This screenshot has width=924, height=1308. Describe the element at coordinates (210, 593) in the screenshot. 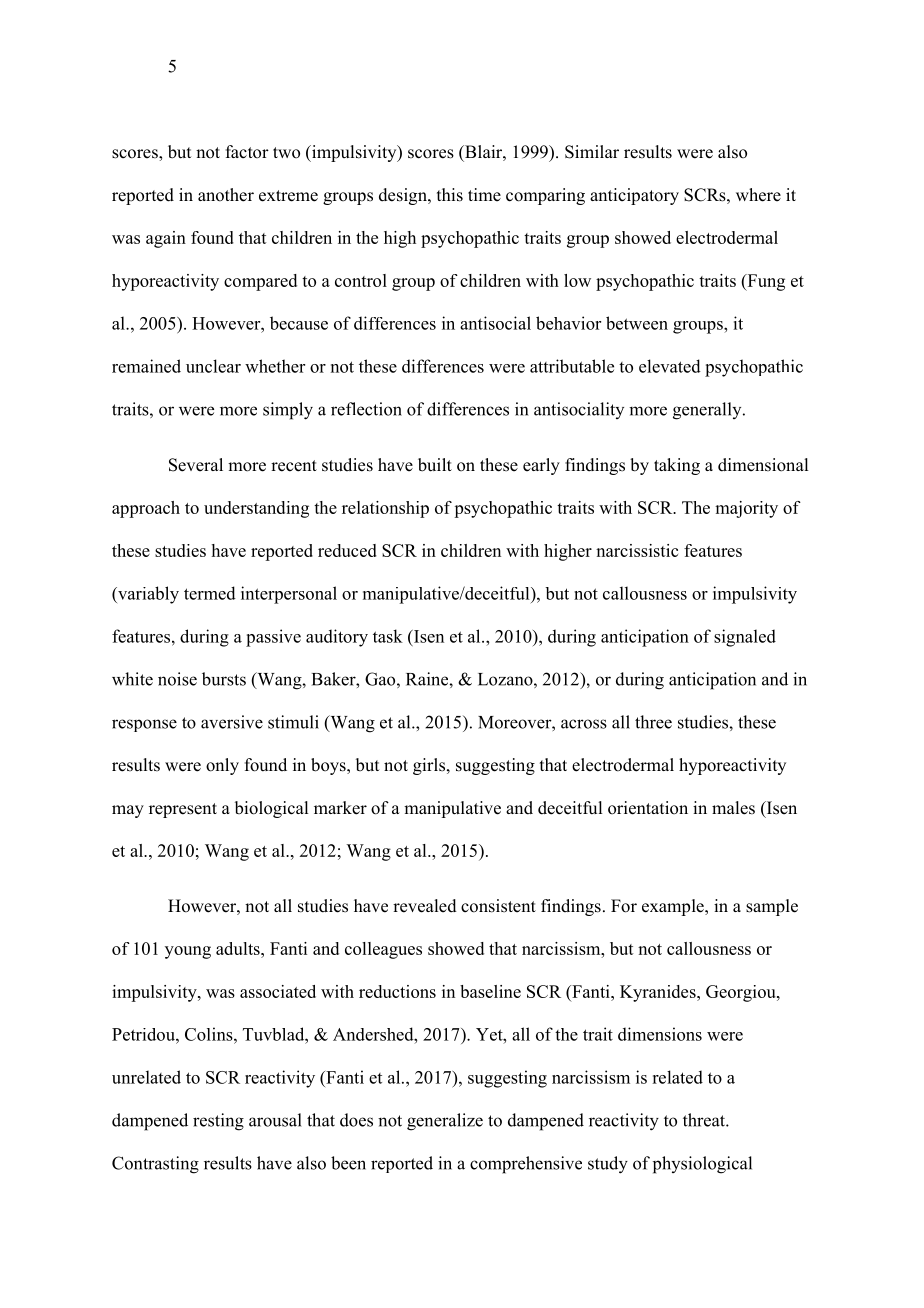

I see `termed` at that location.
